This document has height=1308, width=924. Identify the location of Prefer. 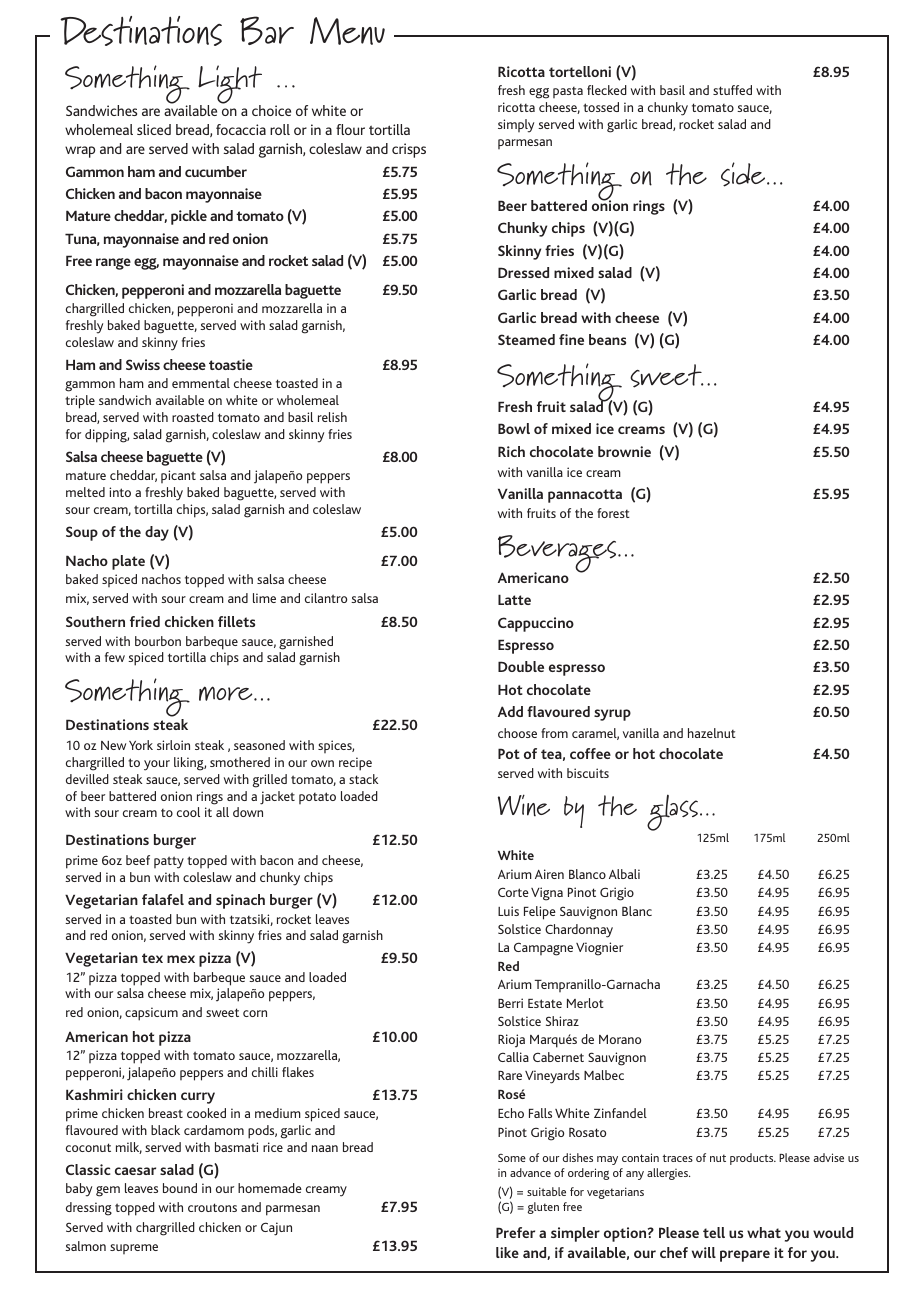
(515, 1232).
